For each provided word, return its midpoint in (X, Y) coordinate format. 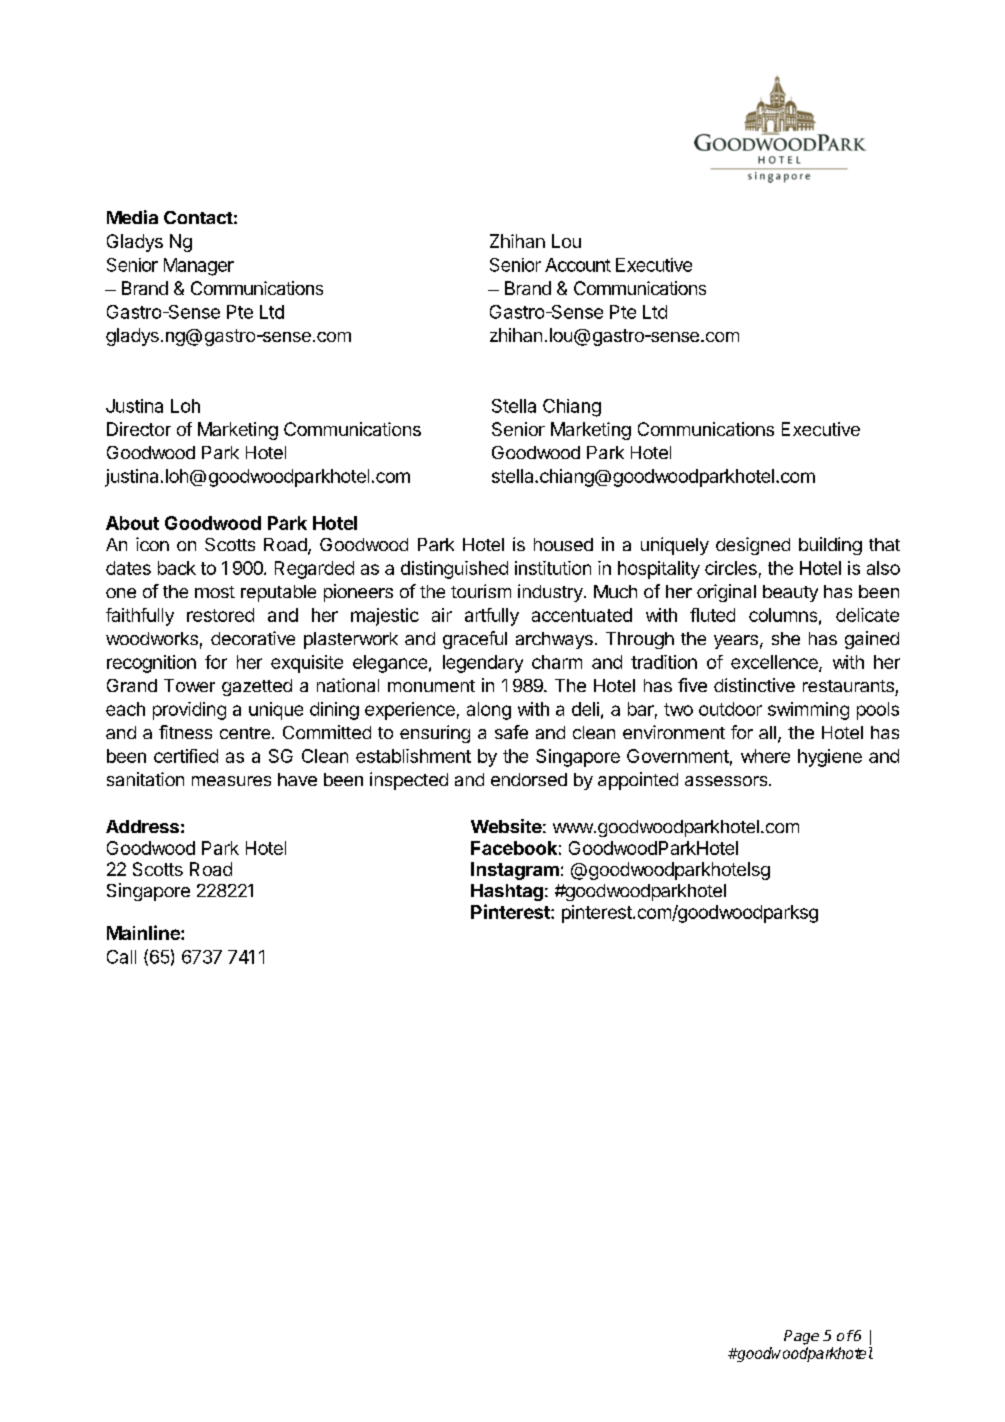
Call (121, 957)
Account (578, 265)
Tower (189, 685)
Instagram (515, 871)
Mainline (144, 932)
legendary (483, 664)
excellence (775, 663)
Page (801, 1337)
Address (142, 826)
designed (753, 546)
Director (139, 429)
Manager (199, 267)
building (830, 546)
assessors (727, 781)
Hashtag (507, 892)
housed (563, 544)
